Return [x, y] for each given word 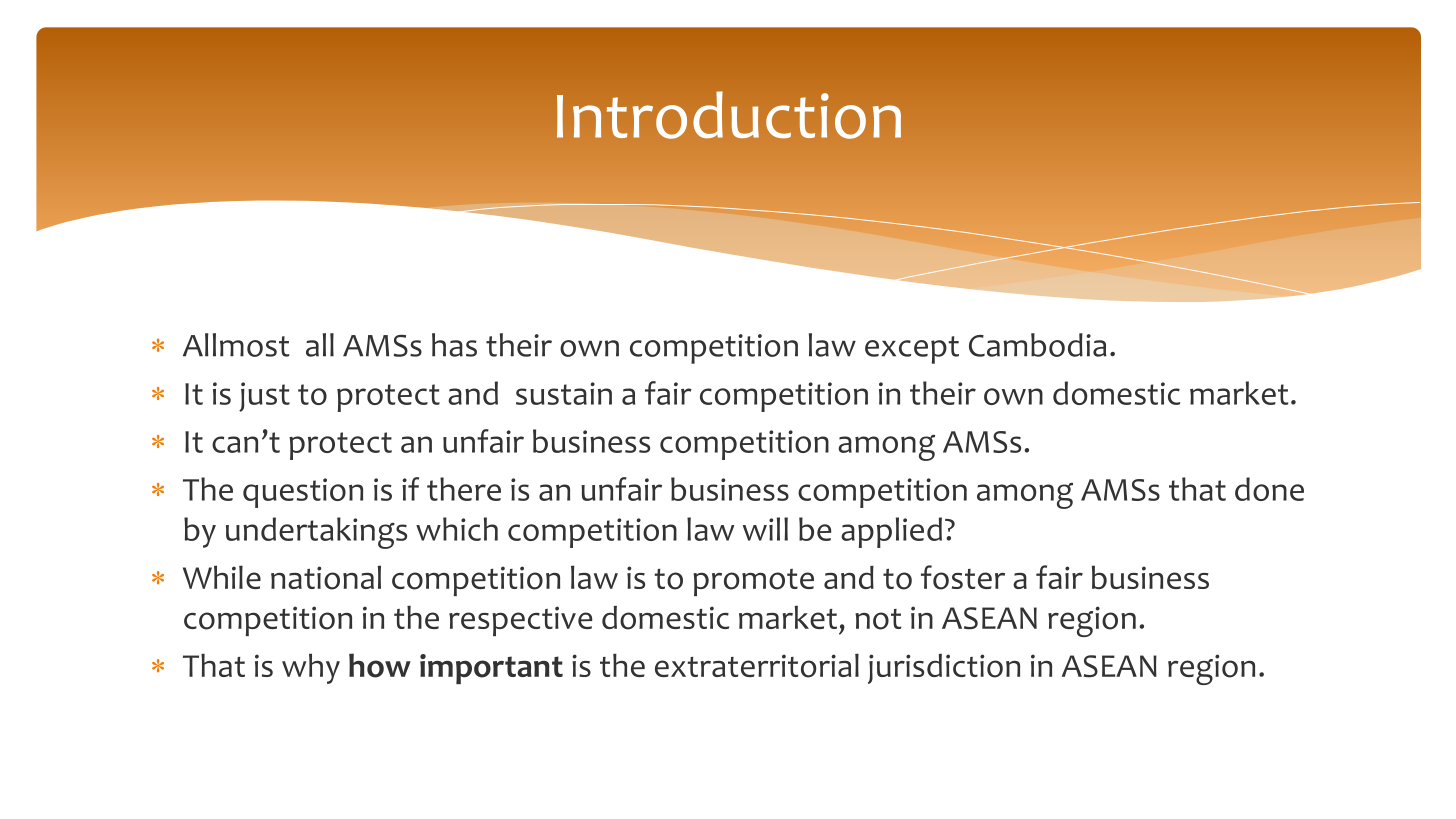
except [912, 350]
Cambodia [1038, 345]
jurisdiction [944, 669]
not [878, 619]
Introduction [729, 115]
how [380, 665]
